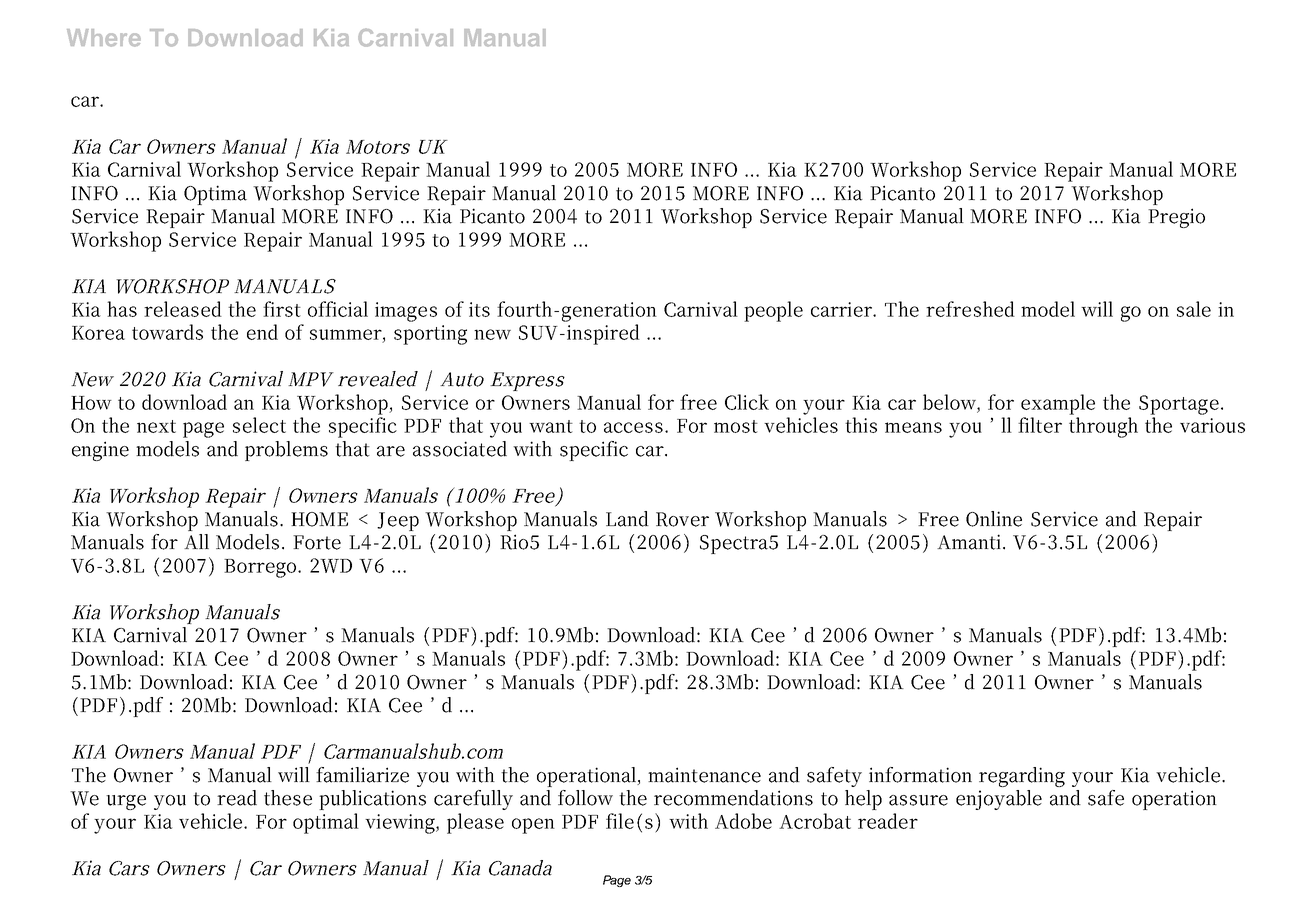 This screenshot has height=924, width=1308. Describe the element at coordinates (288, 798) in the screenshot. I see `these` at that location.
